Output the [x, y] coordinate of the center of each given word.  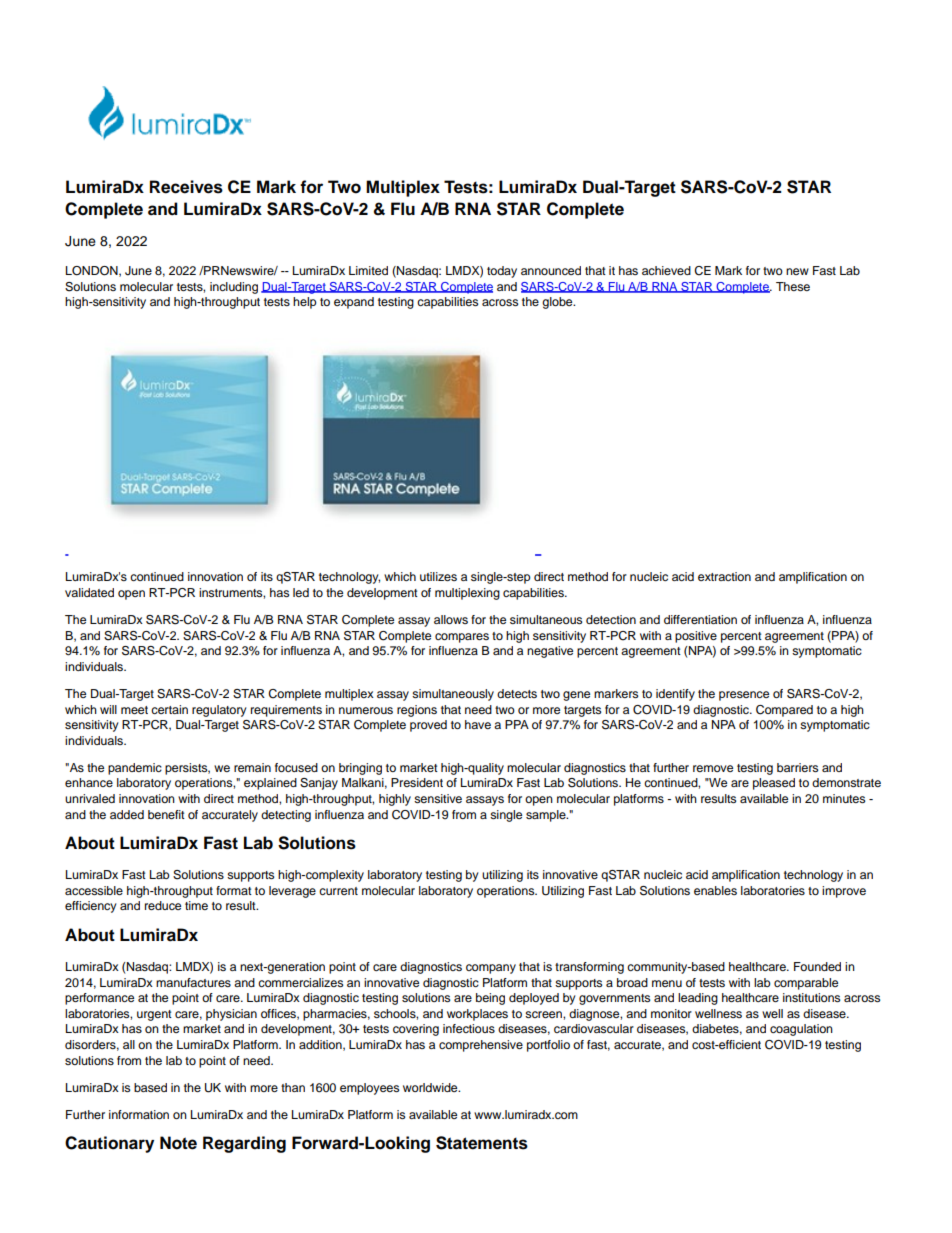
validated [89, 592]
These [793, 286]
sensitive [438, 798]
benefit [166, 814]
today [502, 272]
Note [178, 1143]
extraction [724, 576]
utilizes [438, 576]
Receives [186, 187]
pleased [774, 784]
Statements [482, 1143]
